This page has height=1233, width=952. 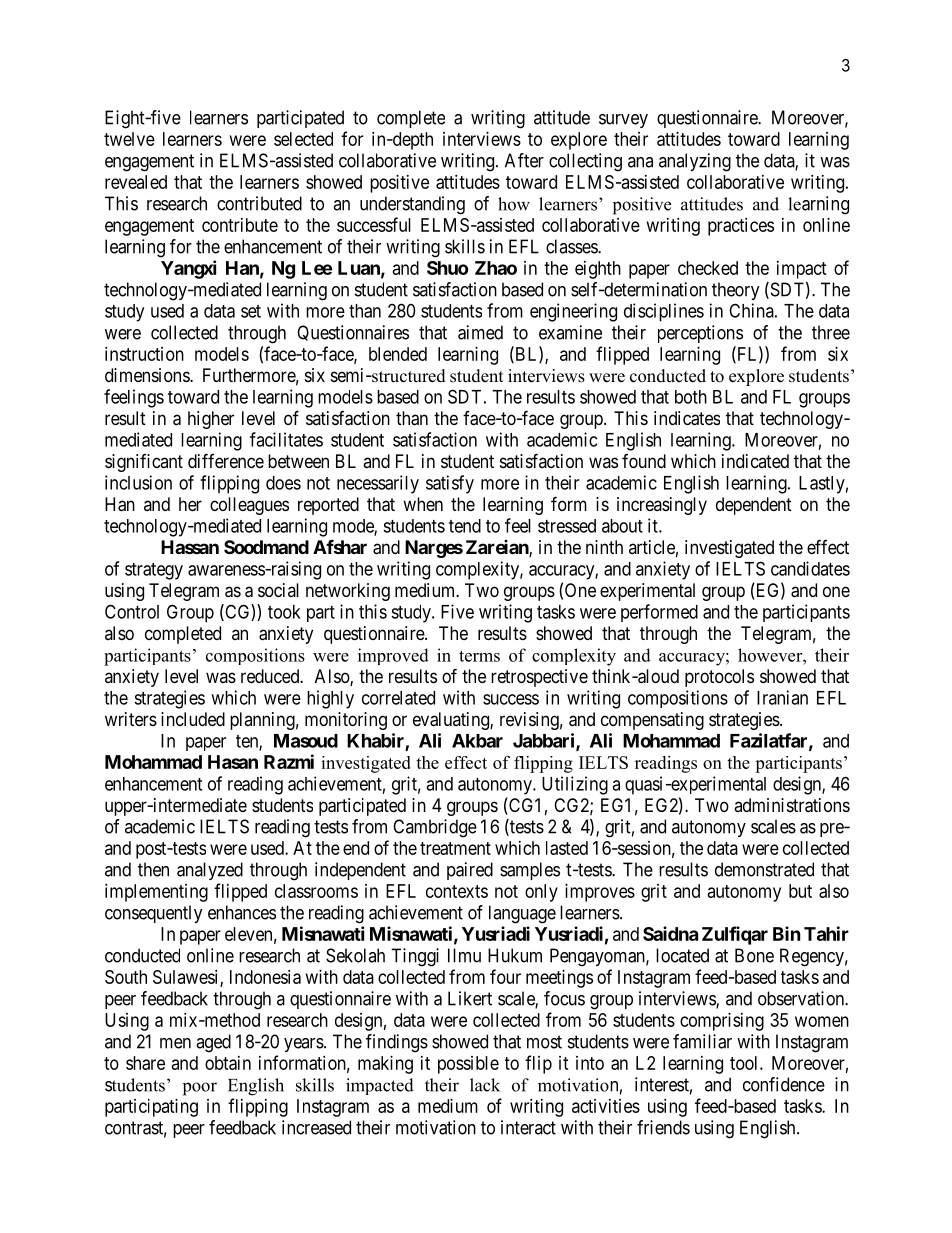 What do you see at coordinates (129, 139) in the page?
I see `twelve` at bounding box center [129, 139].
